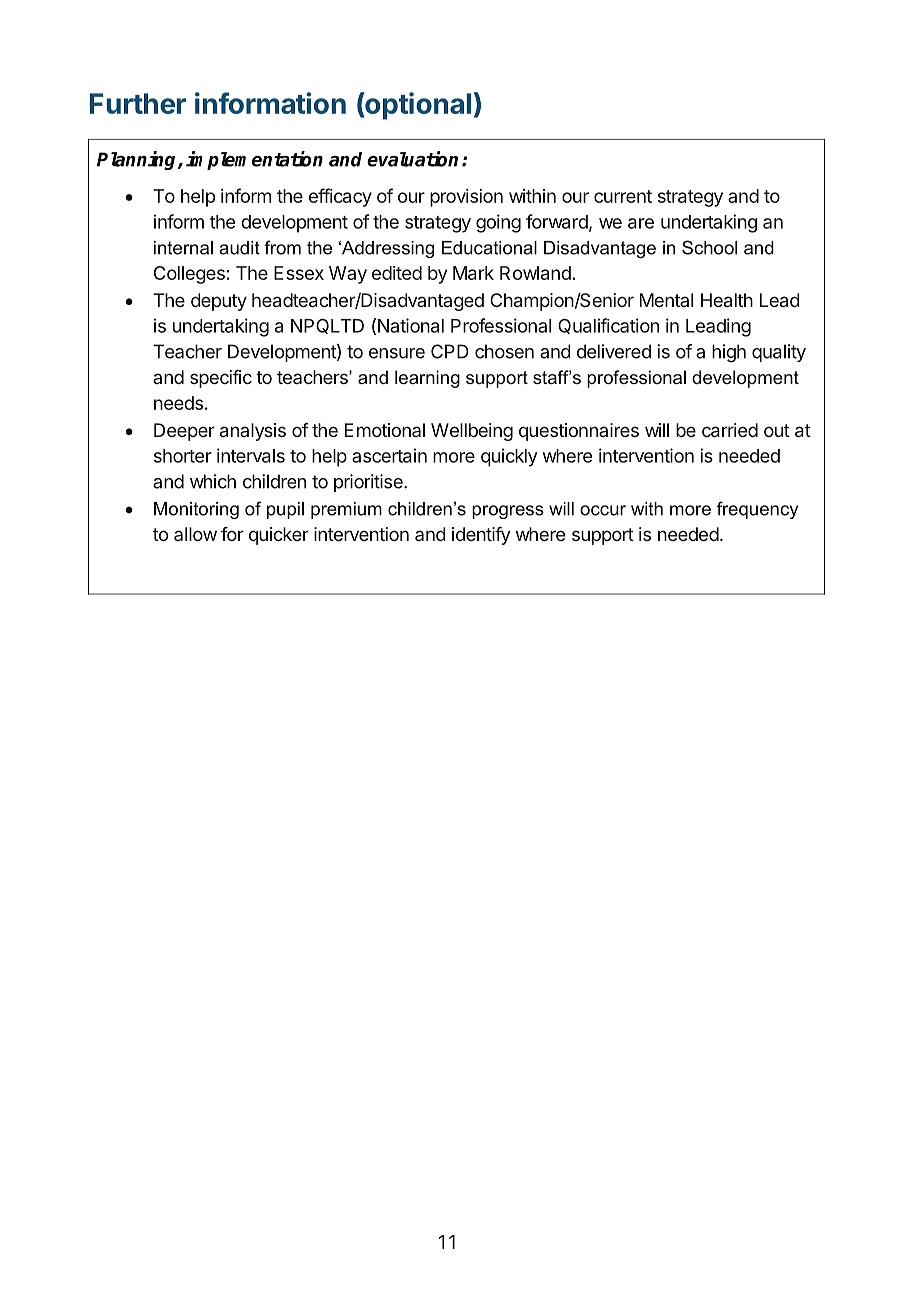 The height and width of the image is (1308, 924). Describe the element at coordinates (219, 302) in the image. I see `deputy` at that location.
